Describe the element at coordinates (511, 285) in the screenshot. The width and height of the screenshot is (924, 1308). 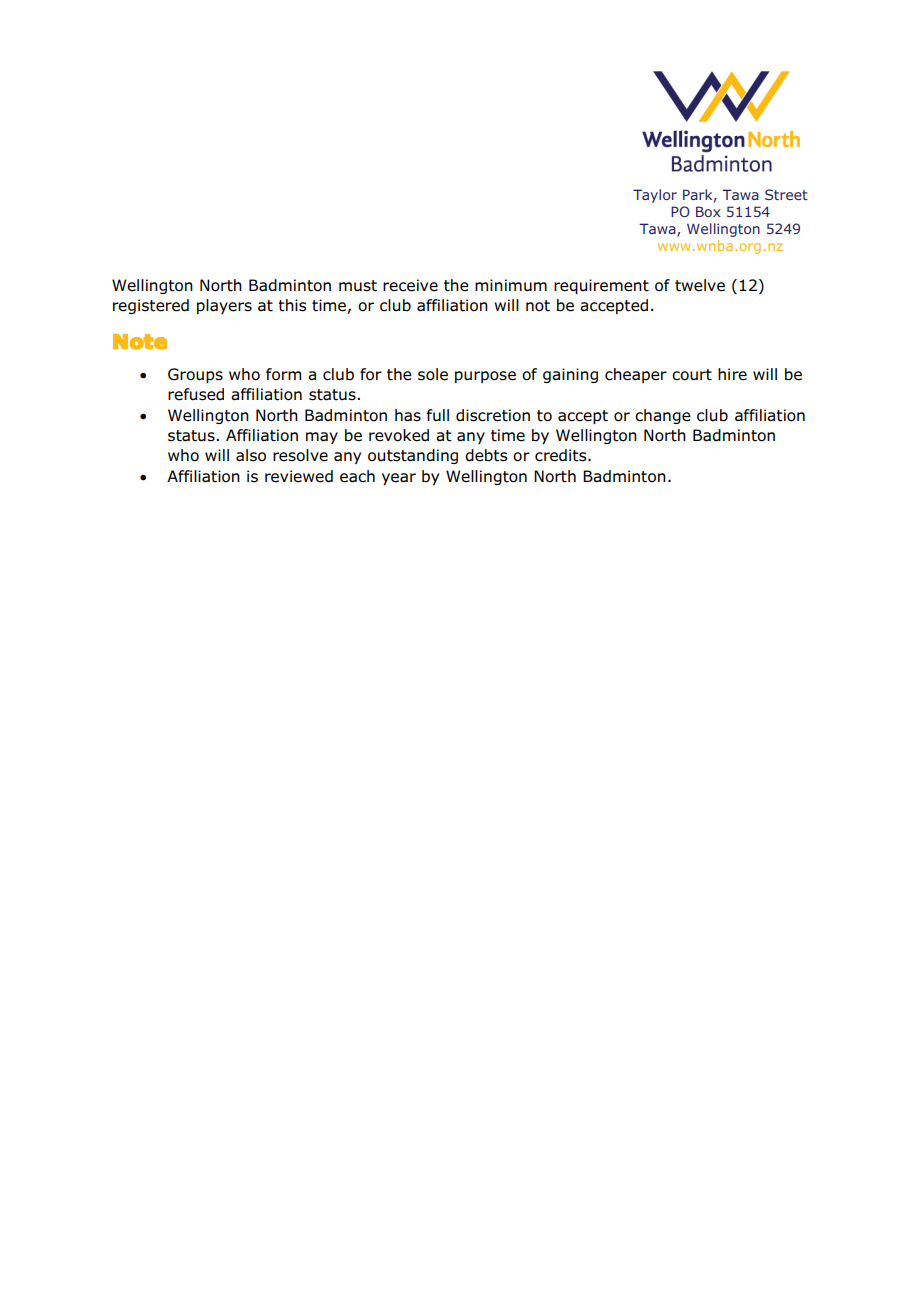
I see `minimum` at that location.
